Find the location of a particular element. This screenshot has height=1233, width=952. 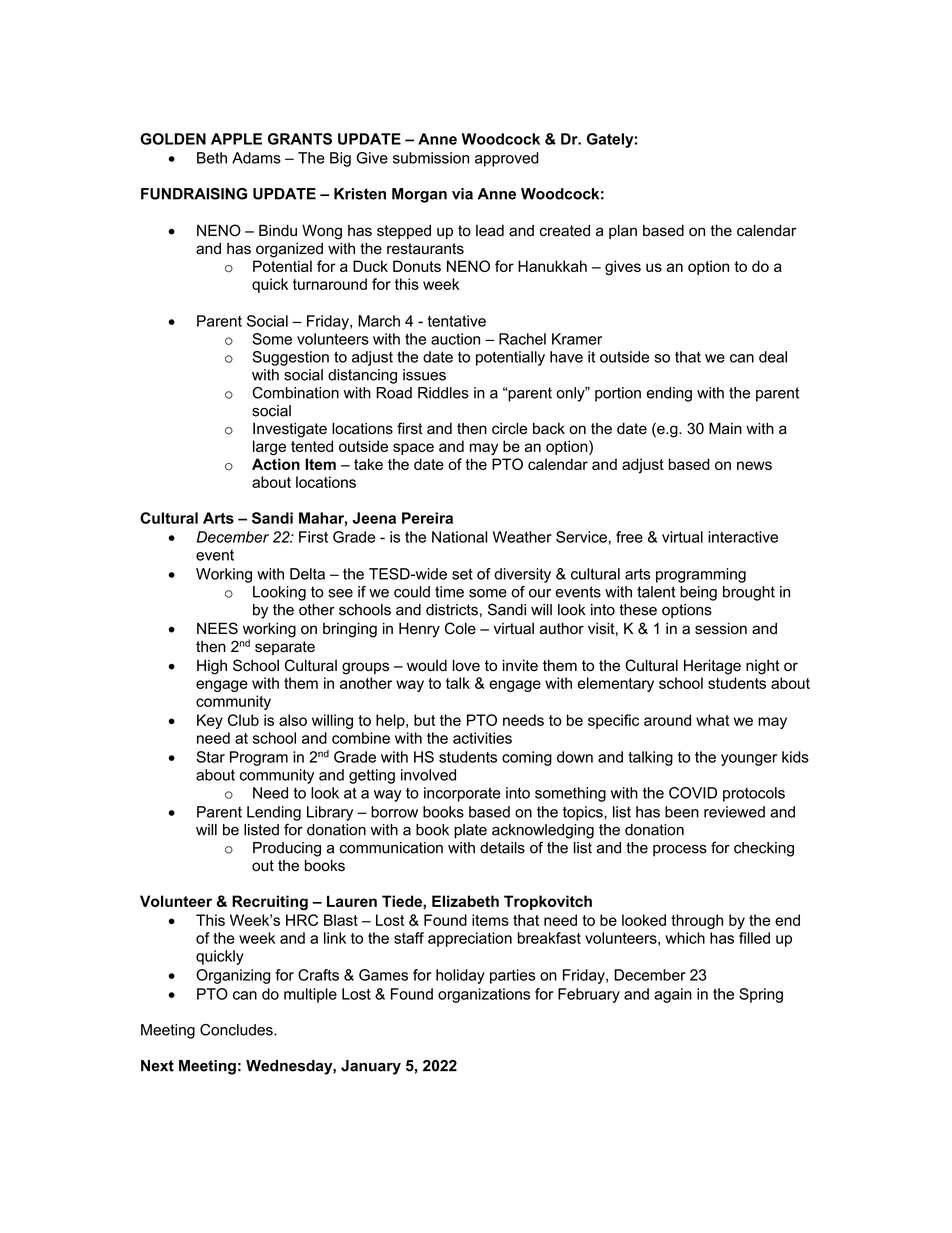

separate is located at coordinates (285, 648).
